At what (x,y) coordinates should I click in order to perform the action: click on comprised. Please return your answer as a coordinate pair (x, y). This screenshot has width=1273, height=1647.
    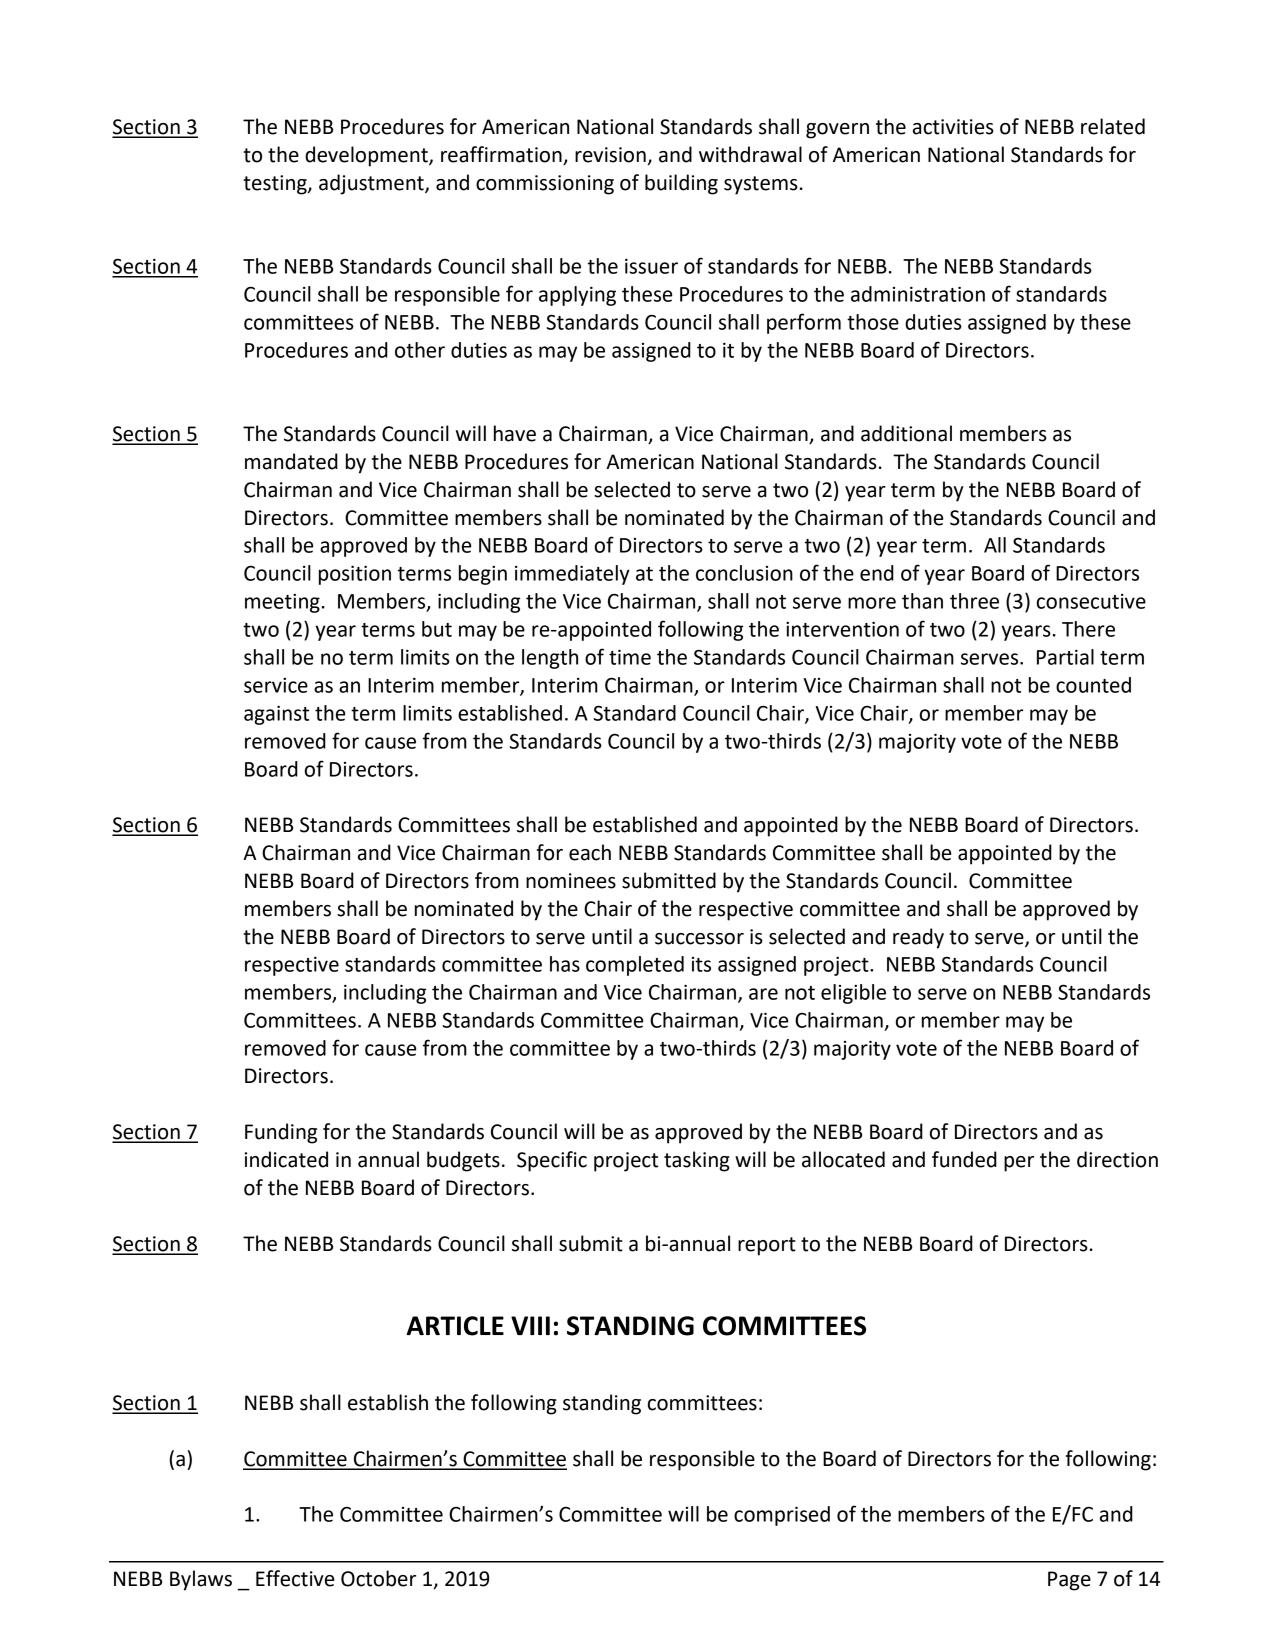
    Looking at the image, I should click on (782, 1516).
